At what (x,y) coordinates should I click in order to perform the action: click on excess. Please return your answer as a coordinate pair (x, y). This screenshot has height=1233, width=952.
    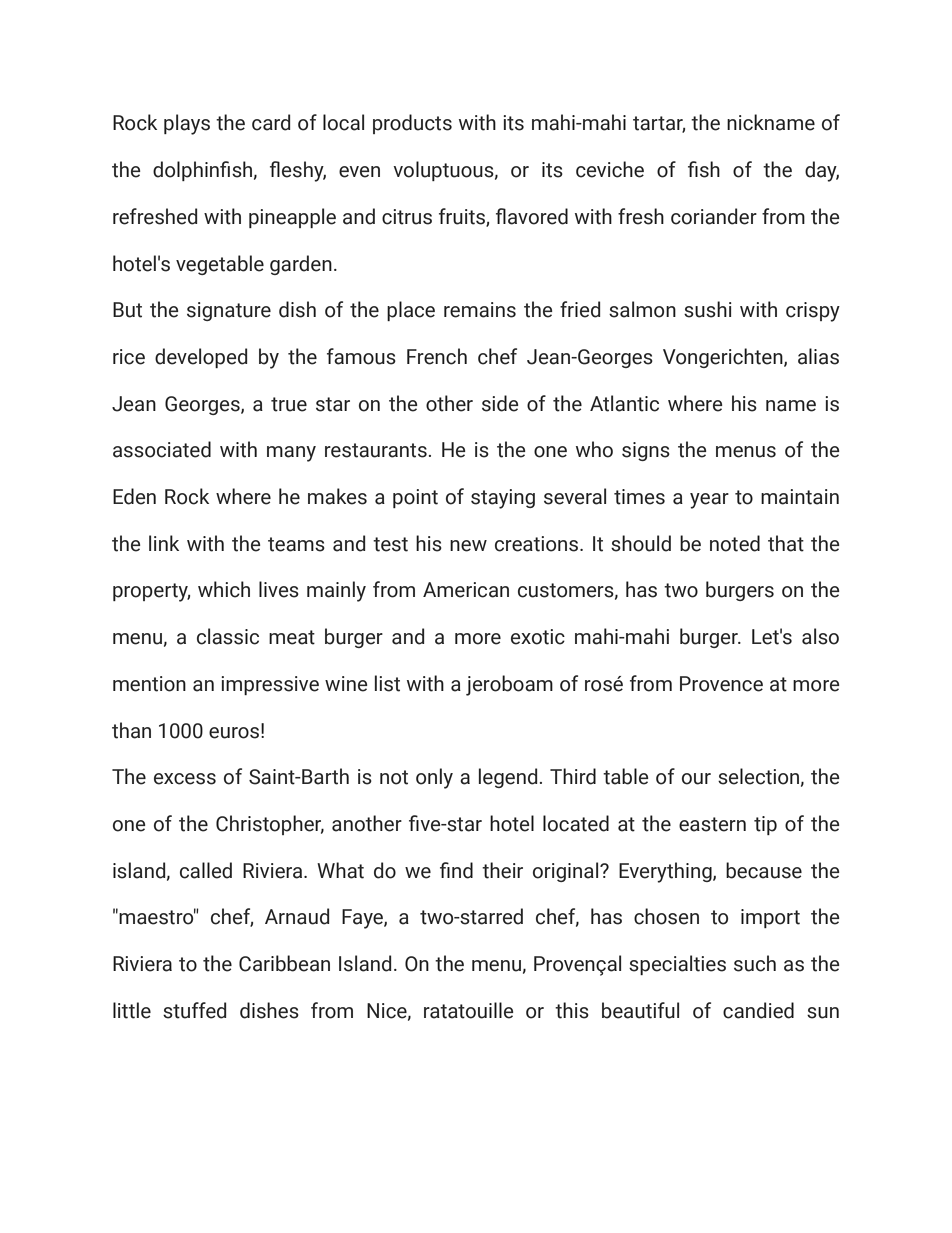
    Looking at the image, I should click on (185, 779).
